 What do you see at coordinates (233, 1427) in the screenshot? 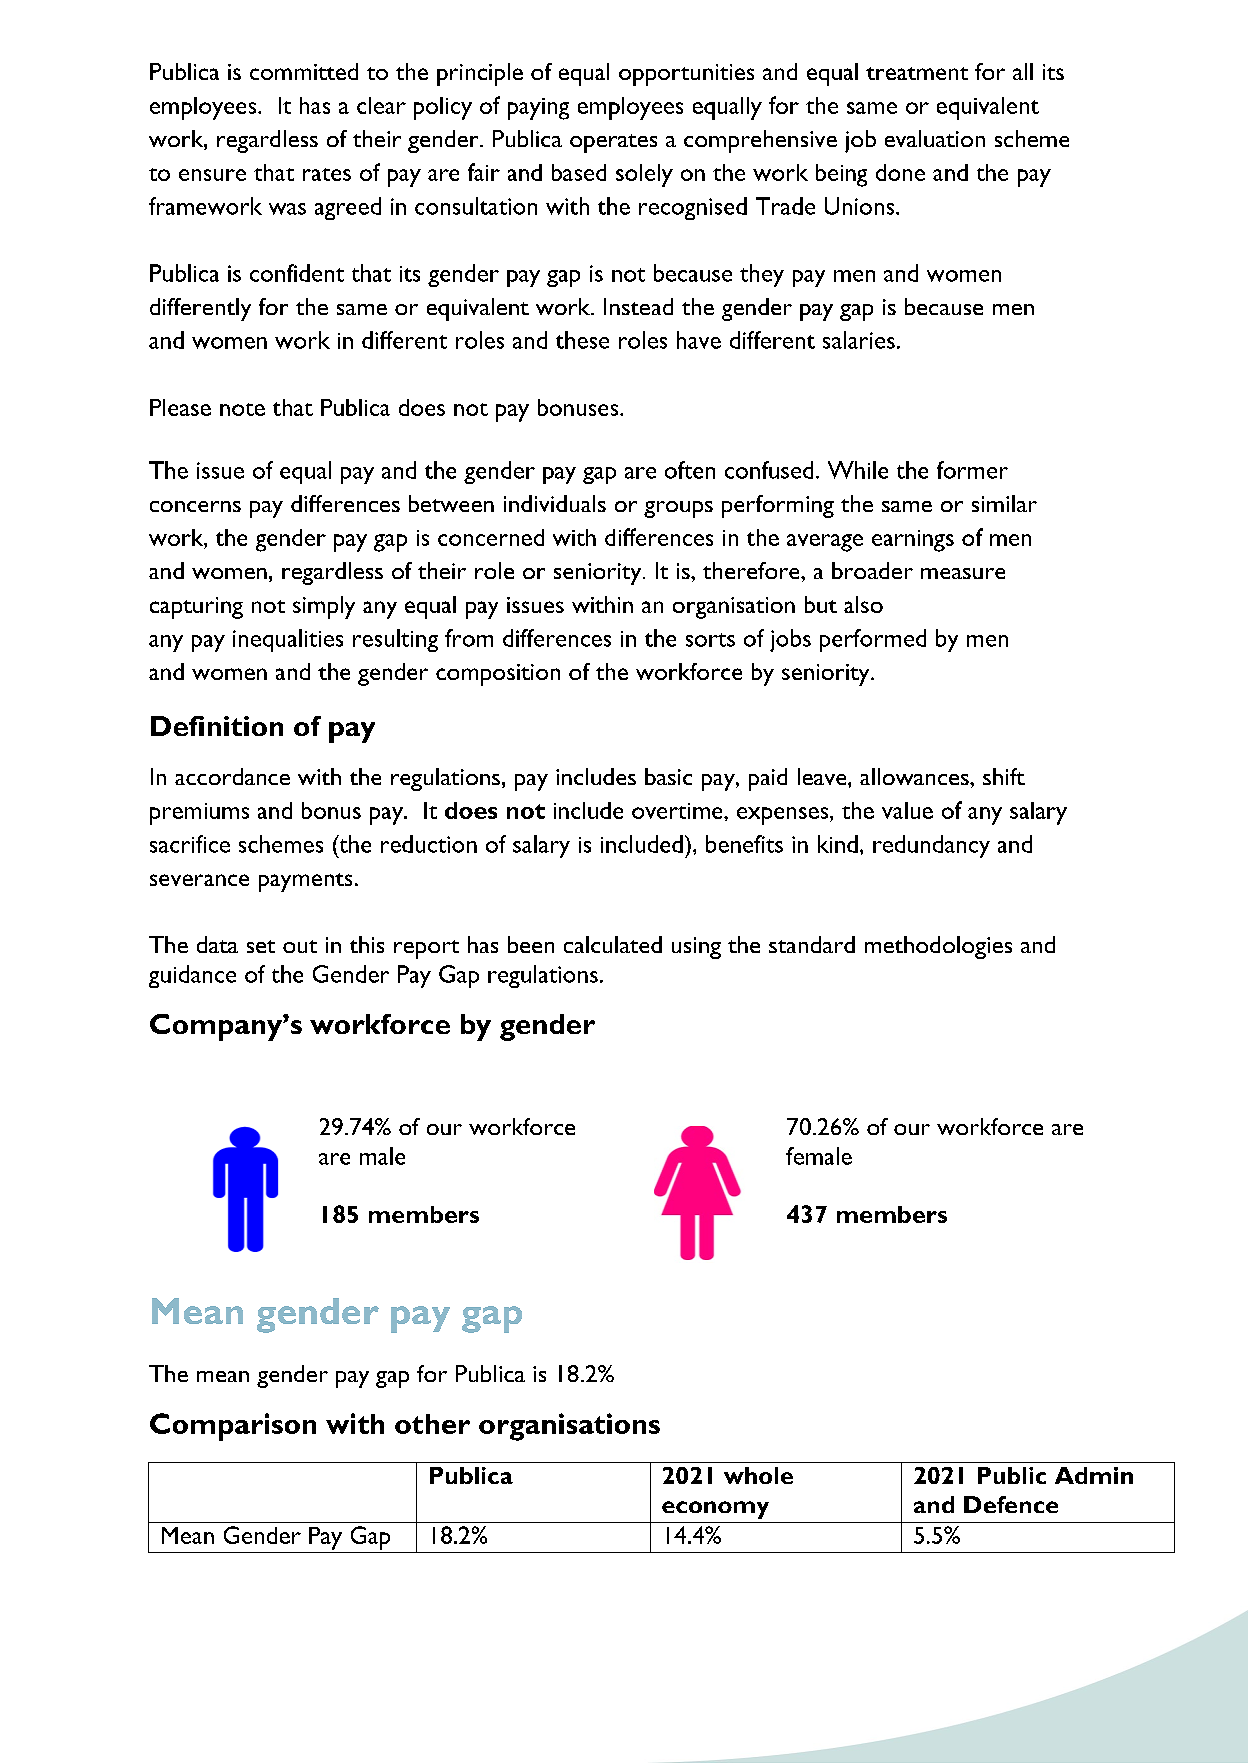
I see `Comparison` at bounding box center [233, 1427].
